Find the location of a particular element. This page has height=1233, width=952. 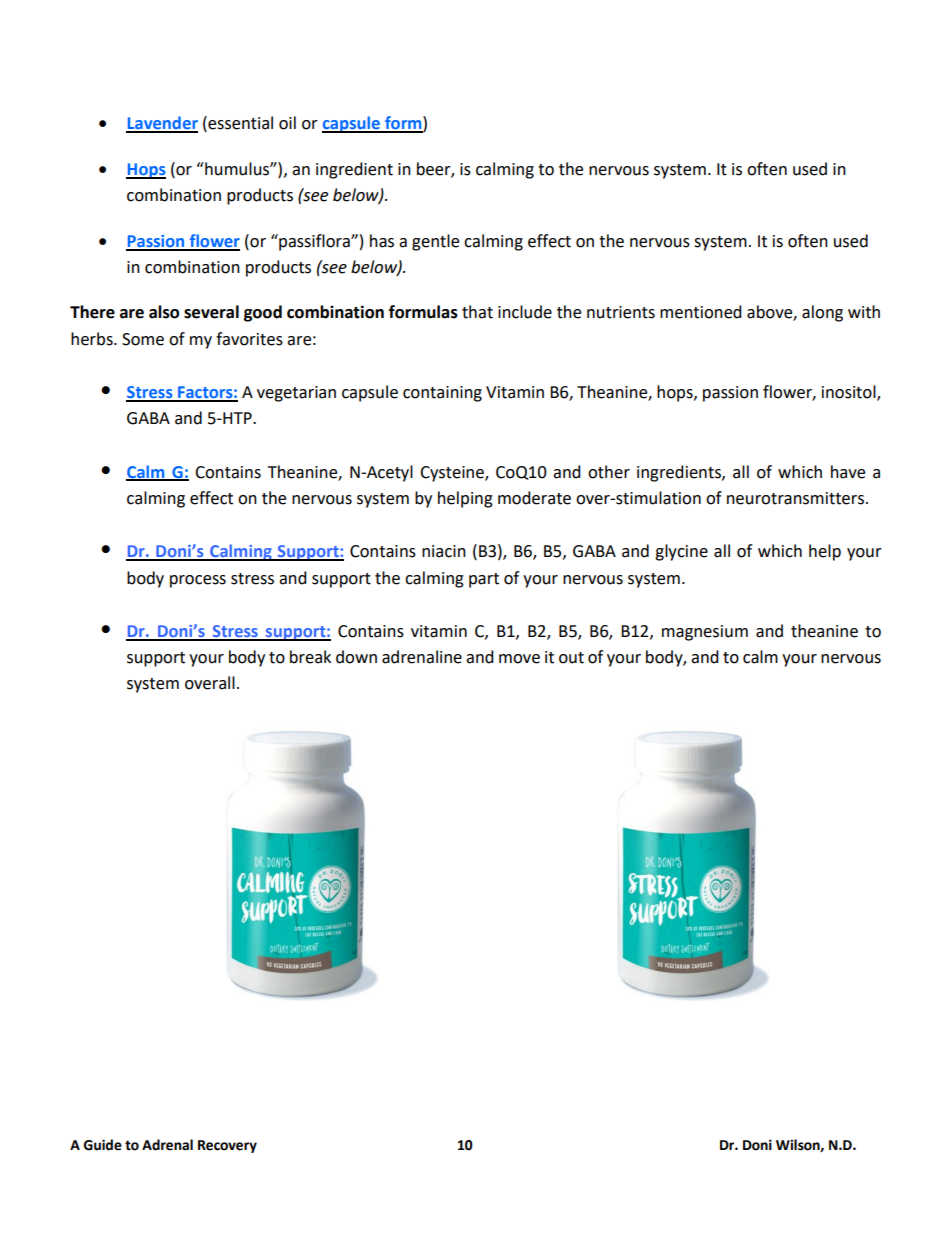

oil is located at coordinates (287, 123).
